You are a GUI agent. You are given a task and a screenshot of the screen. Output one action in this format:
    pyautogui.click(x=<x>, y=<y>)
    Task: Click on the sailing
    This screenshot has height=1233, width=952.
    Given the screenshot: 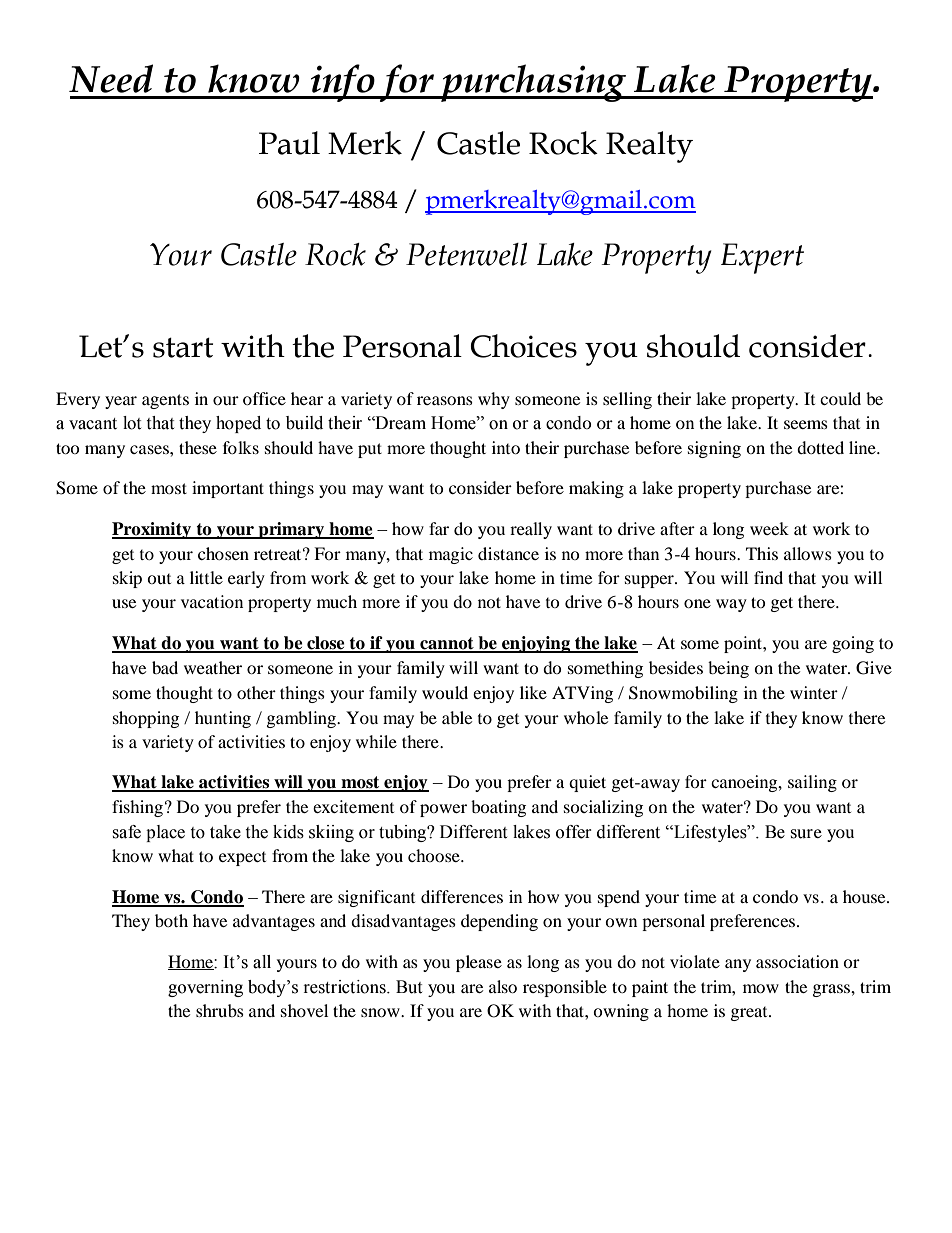 What is the action you would take?
    pyautogui.click(x=812, y=783)
